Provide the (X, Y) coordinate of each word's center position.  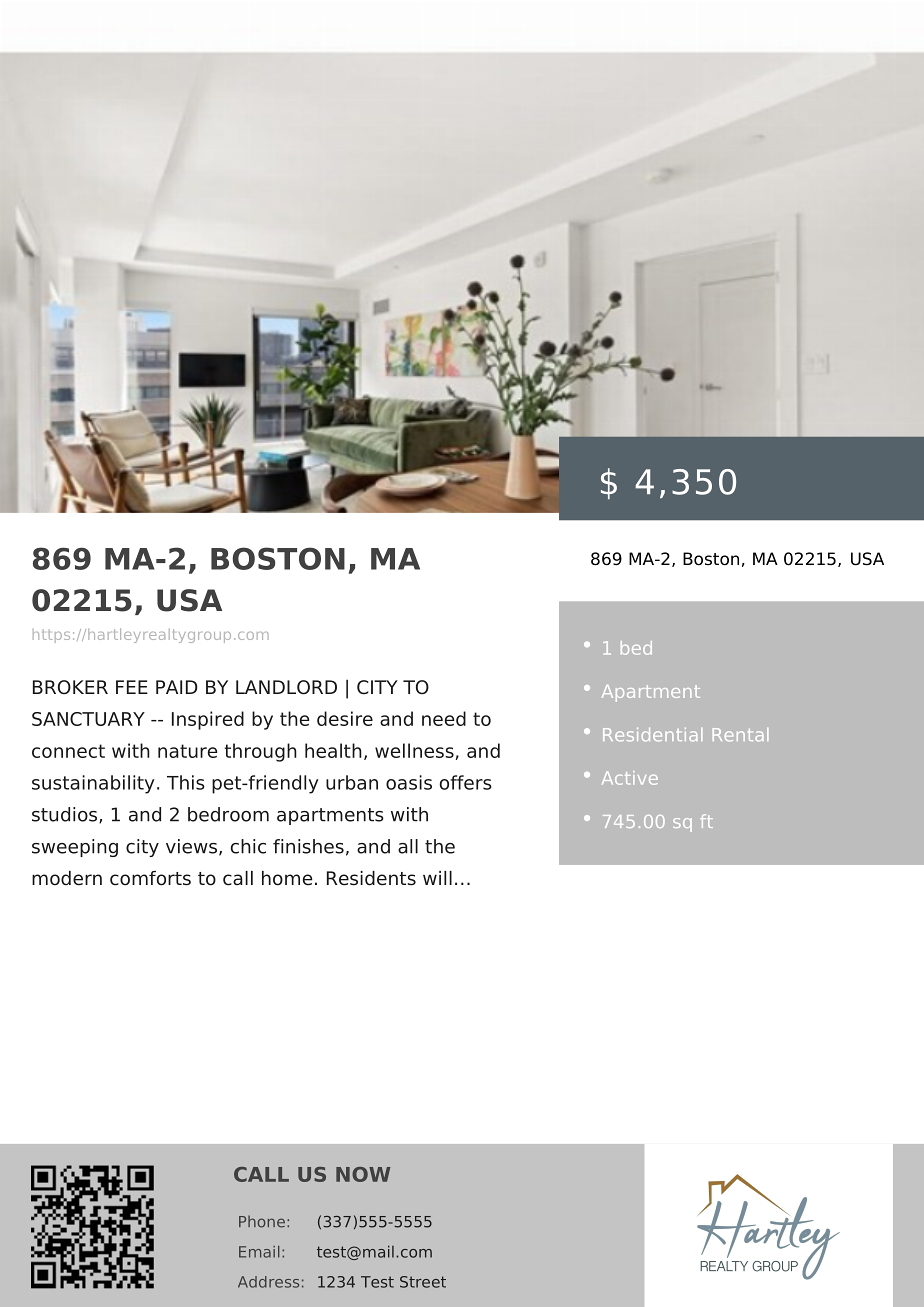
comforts (150, 878)
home (287, 878)
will (437, 878)
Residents (371, 878)
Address (268, 1282)
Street (423, 1282)
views (191, 846)
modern (67, 878)
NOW (363, 1174)
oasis (409, 782)
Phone (262, 1221)
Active (630, 778)
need (444, 718)
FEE (132, 687)
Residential (652, 735)
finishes (308, 846)
